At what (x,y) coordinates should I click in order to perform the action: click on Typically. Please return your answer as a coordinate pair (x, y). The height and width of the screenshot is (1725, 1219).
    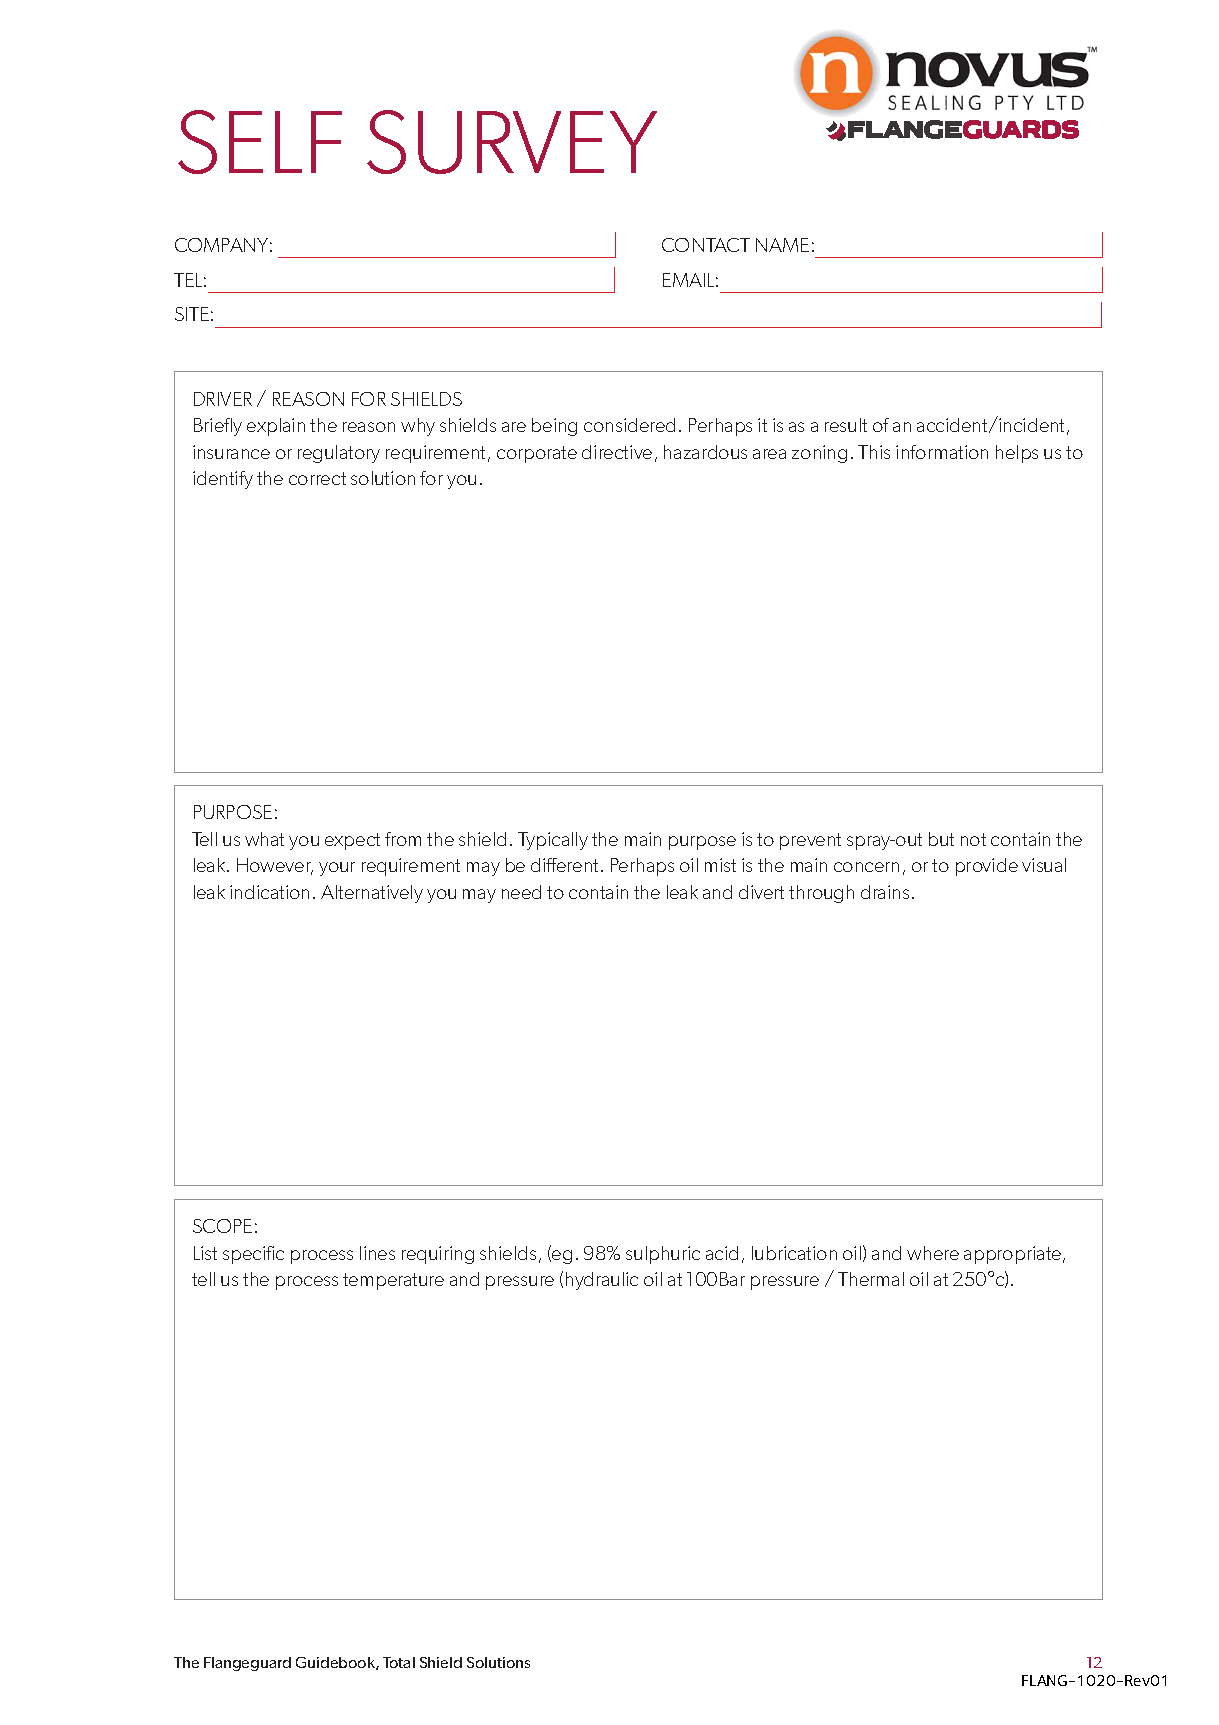
    Looking at the image, I should click on (553, 841).
